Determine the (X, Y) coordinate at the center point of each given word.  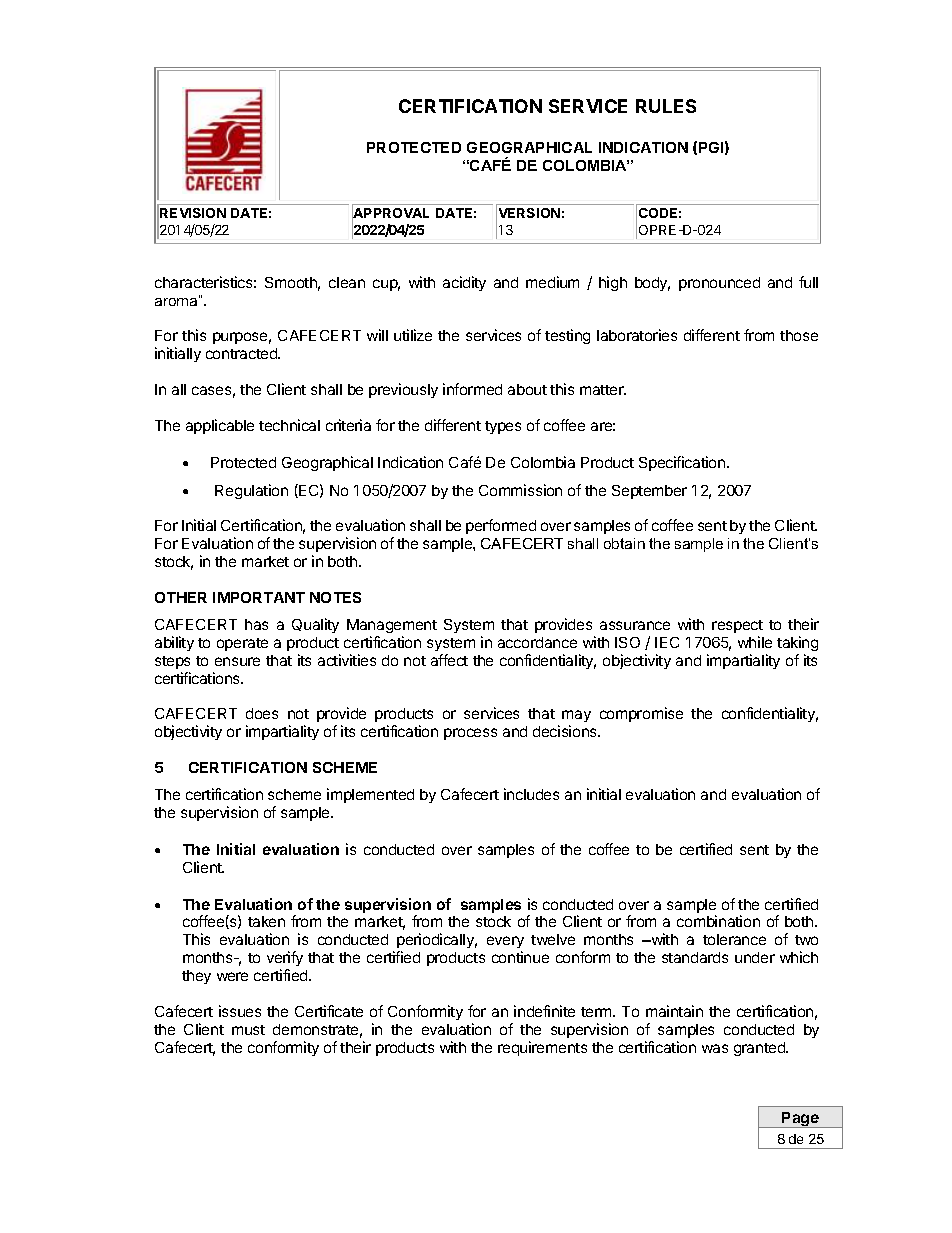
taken (266, 921)
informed (472, 389)
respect (737, 626)
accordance (537, 642)
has (256, 624)
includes (531, 794)
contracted (242, 353)
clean (347, 282)
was (715, 1048)
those (799, 335)
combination (718, 921)
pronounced (719, 284)
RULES (666, 106)
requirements (542, 1048)
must (248, 1030)
